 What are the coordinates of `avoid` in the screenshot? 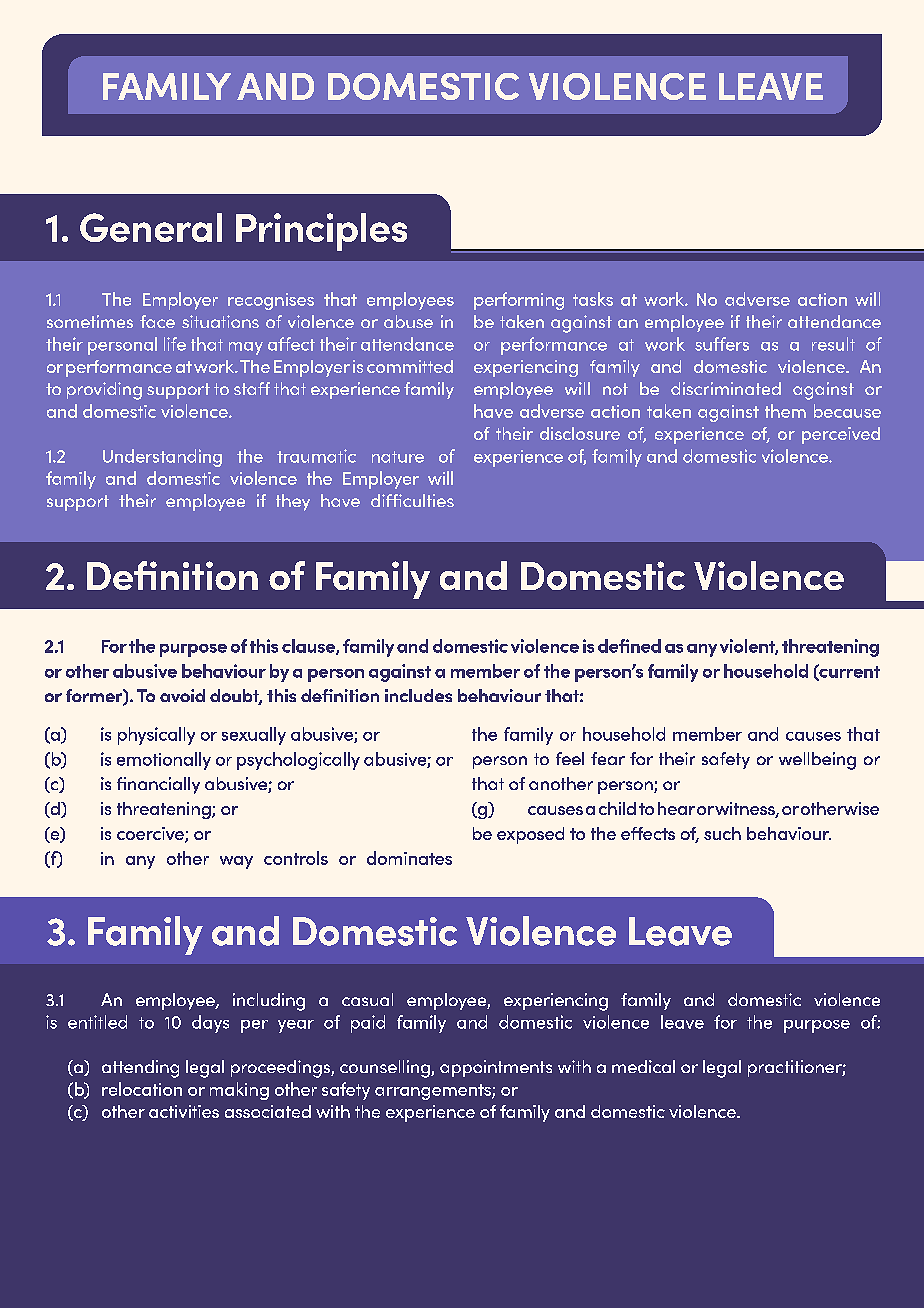 It's located at (182, 695).
